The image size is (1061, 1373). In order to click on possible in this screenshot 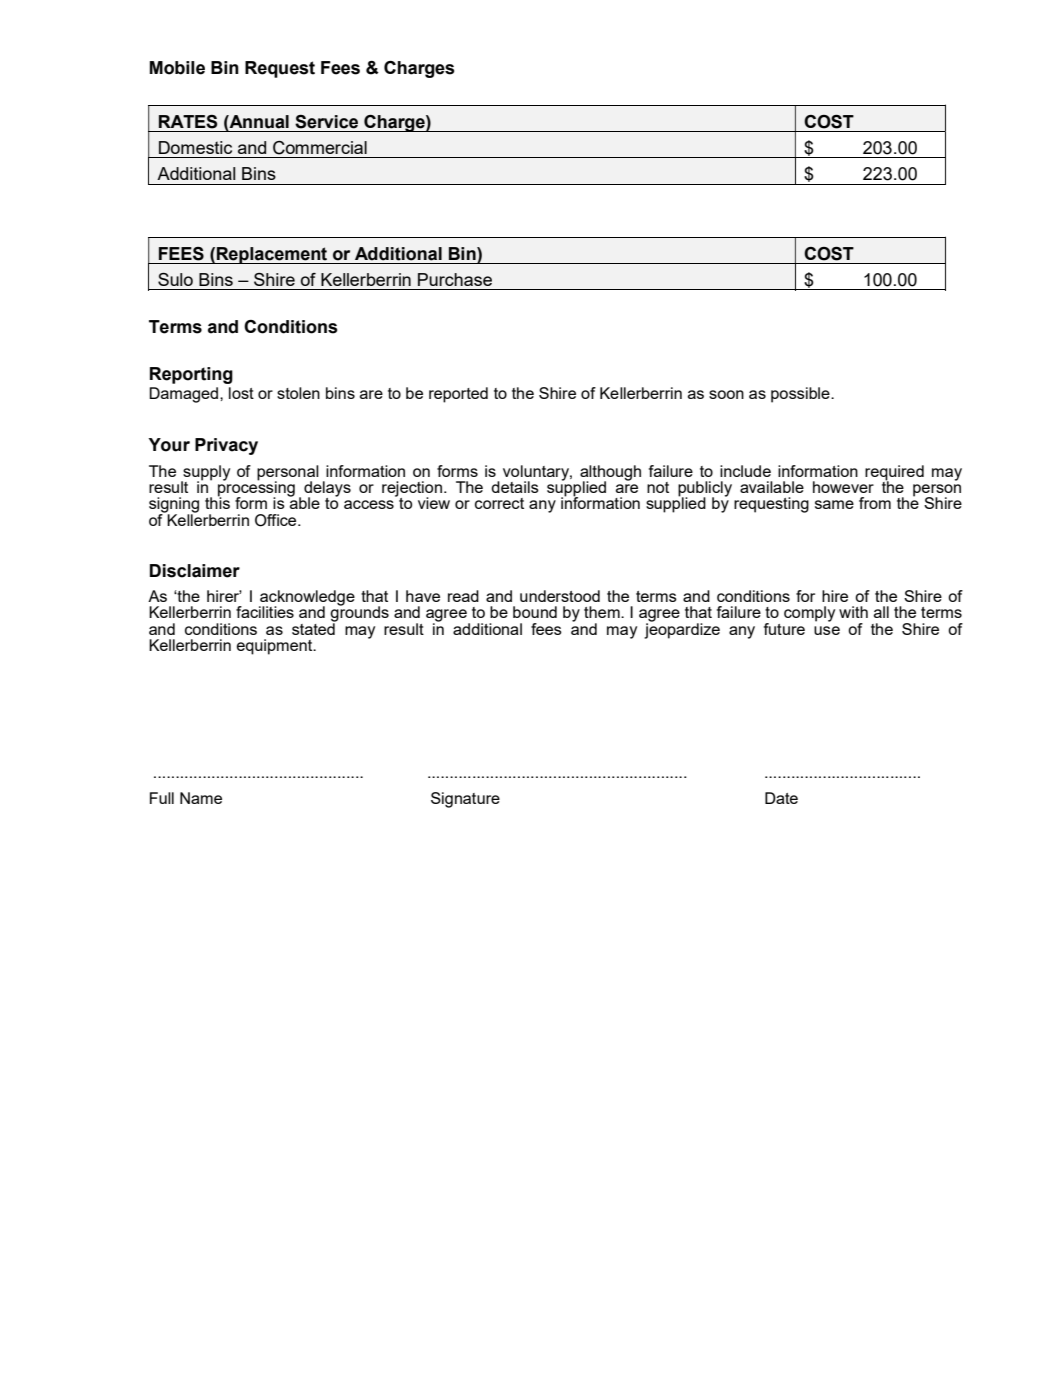, I will do `click(801, 395)`.
